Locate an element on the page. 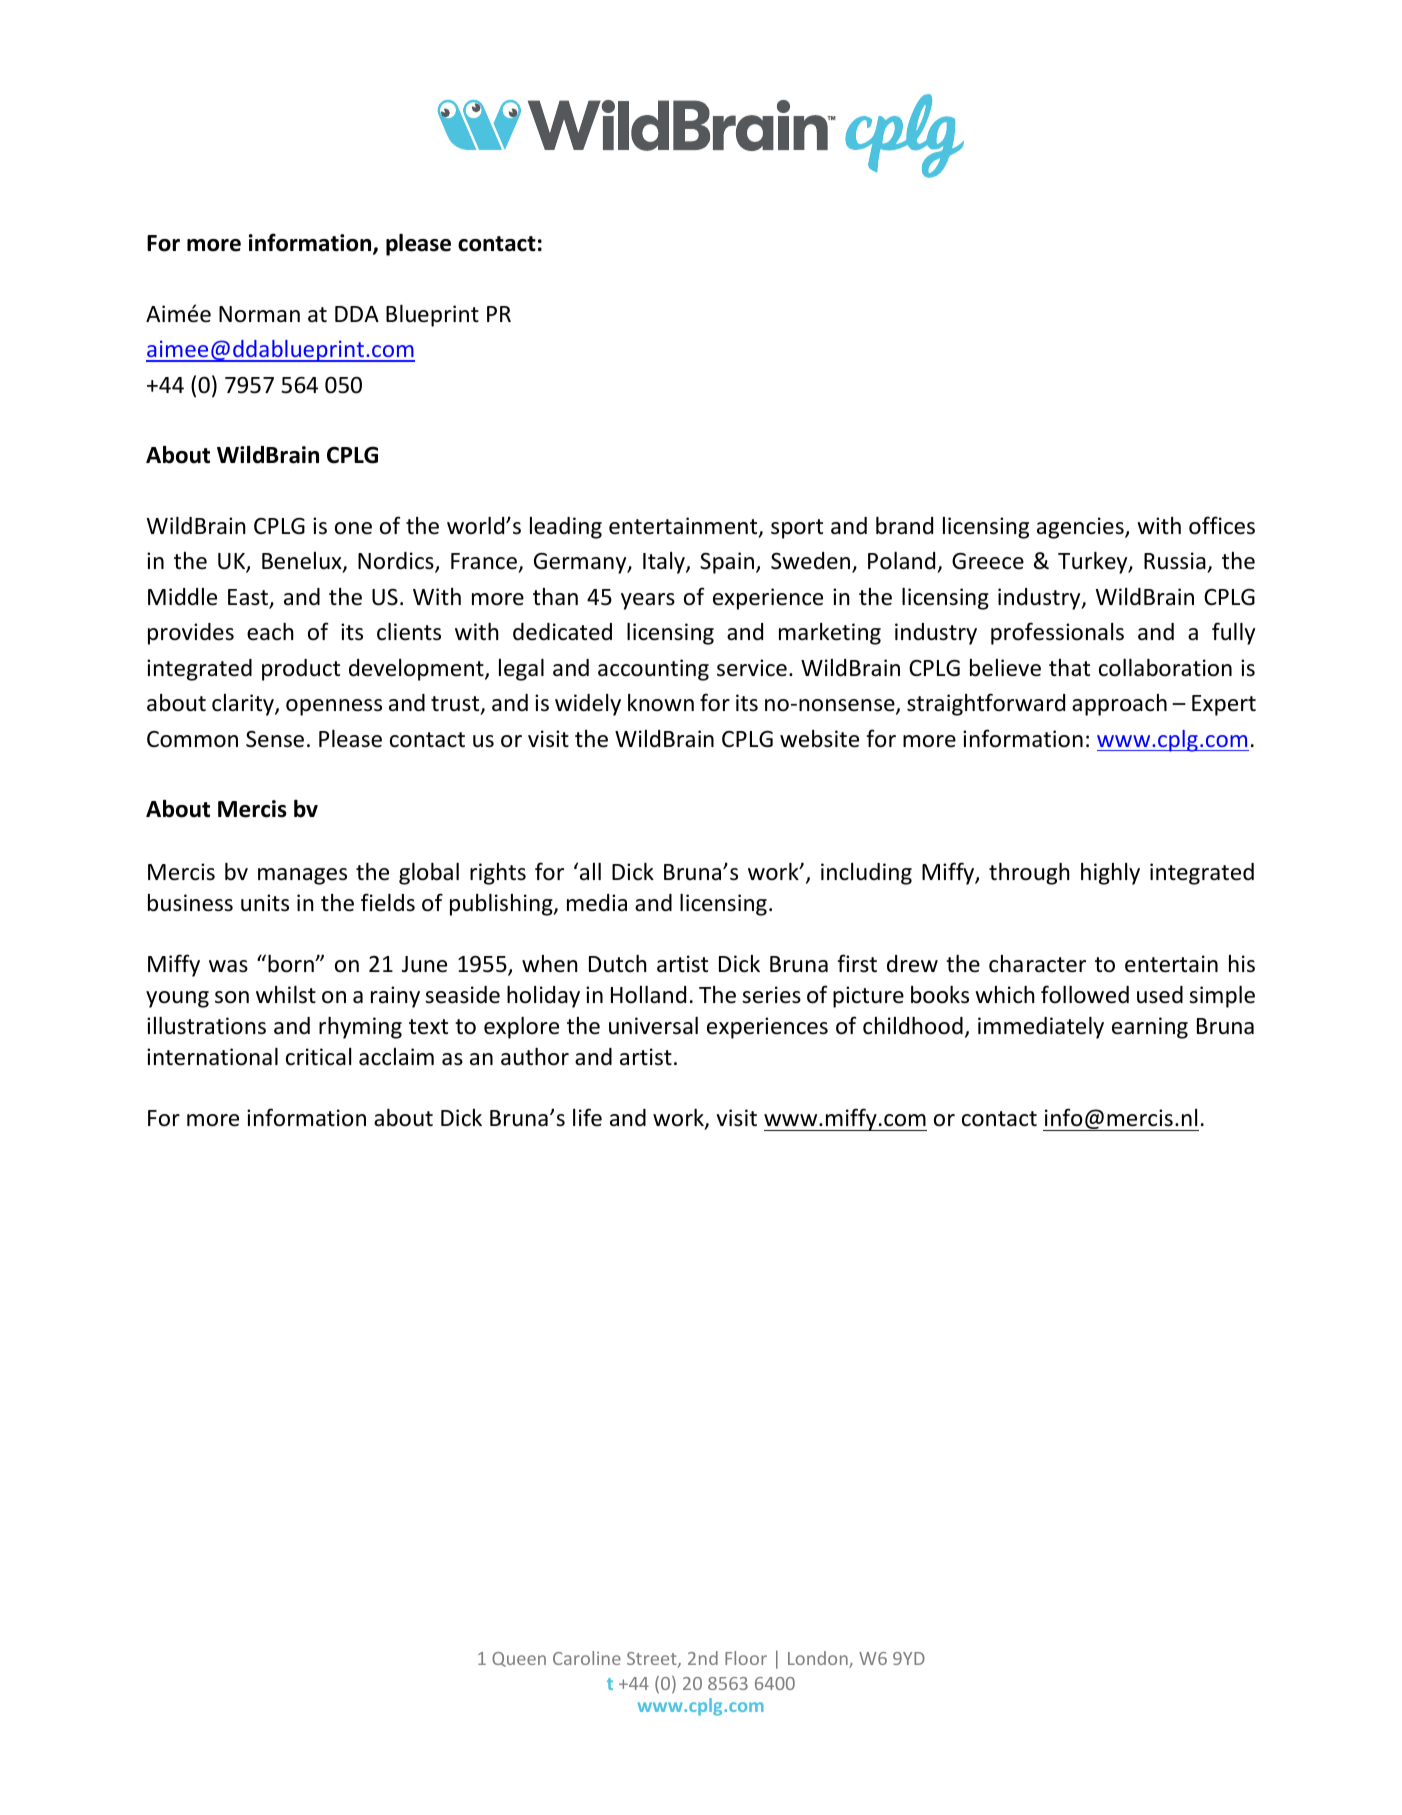  Queen is located at coordinates (519, 1659).
